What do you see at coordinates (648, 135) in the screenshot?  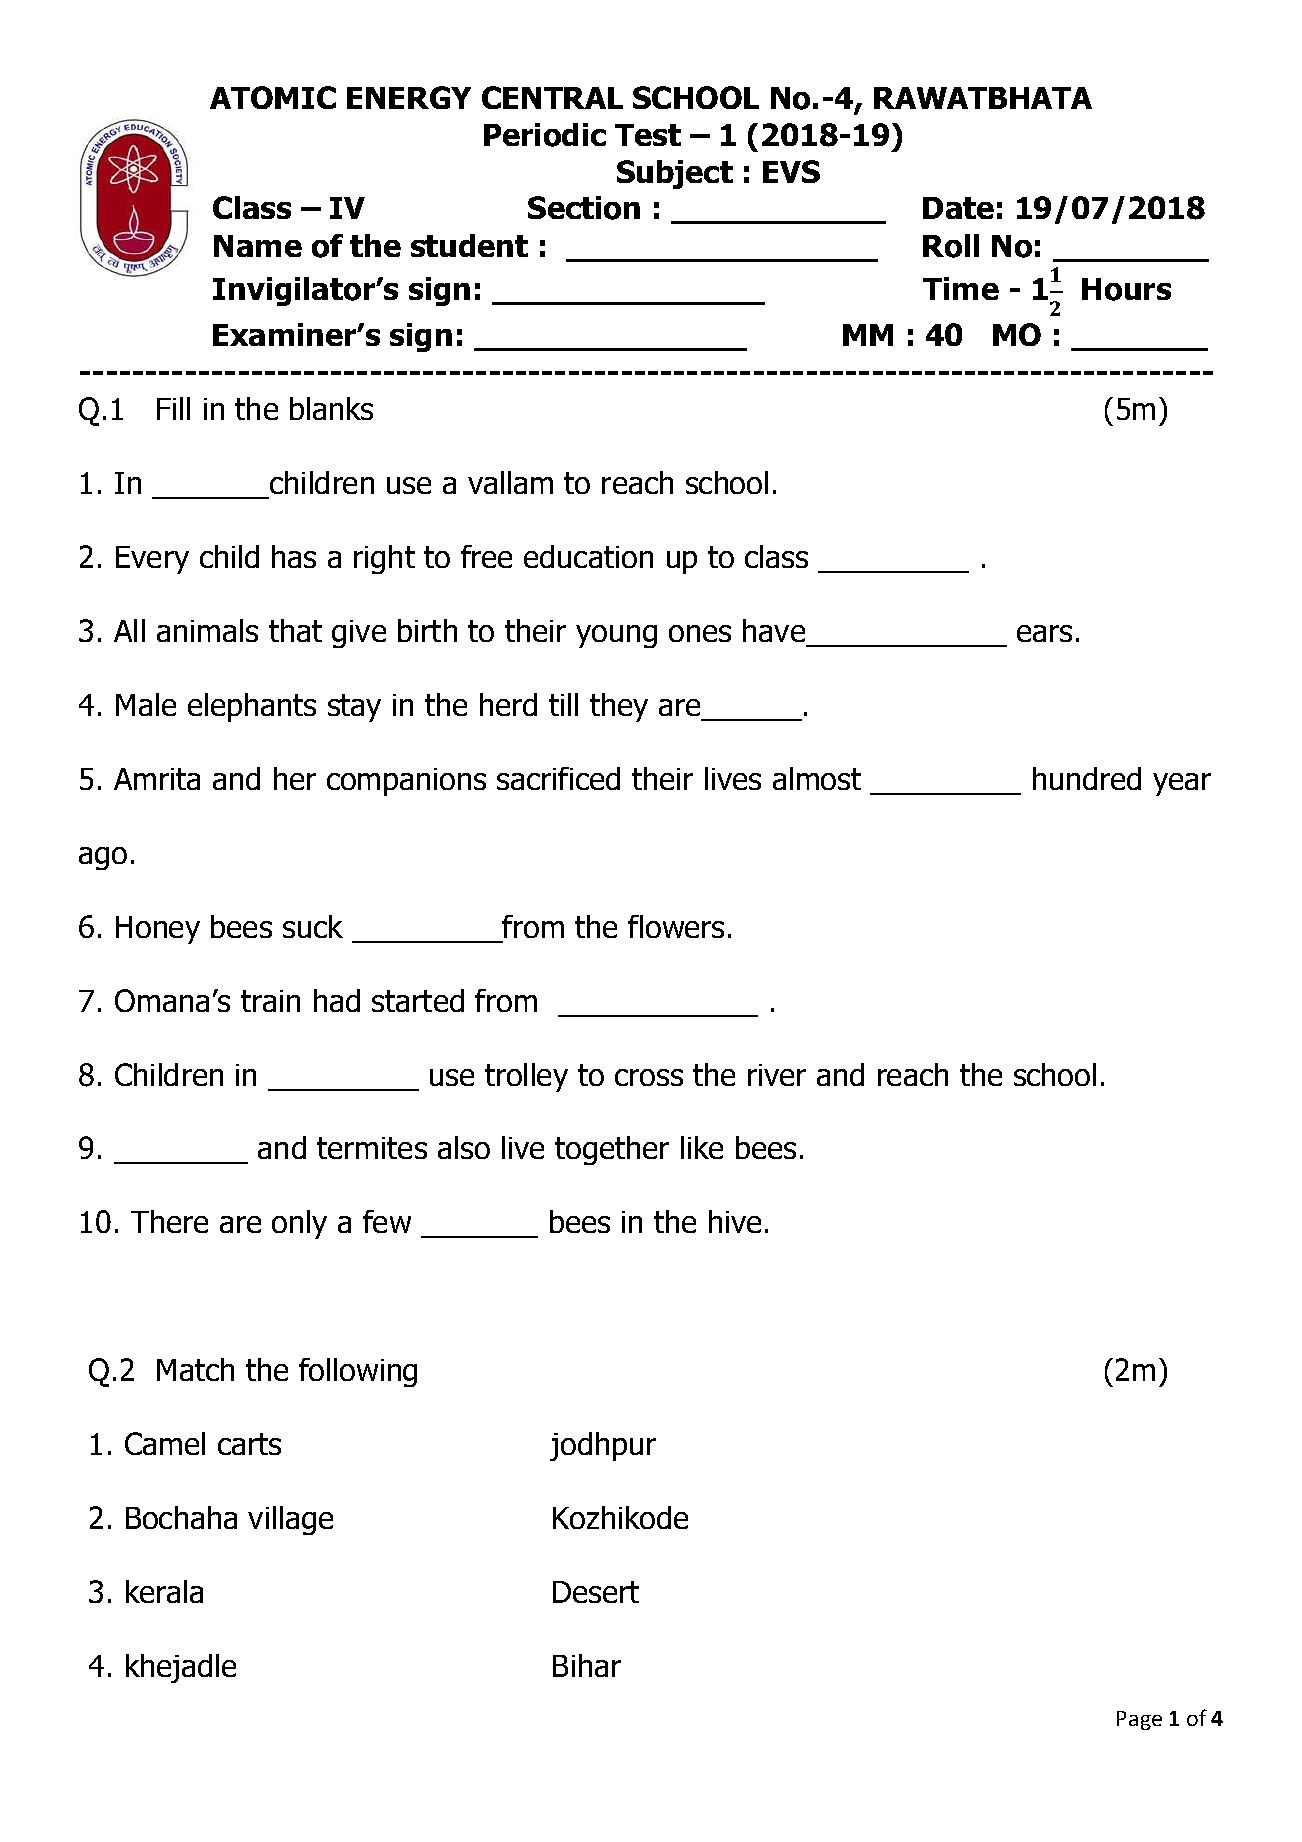 I see `Test` at bounding box center [648, 135].
